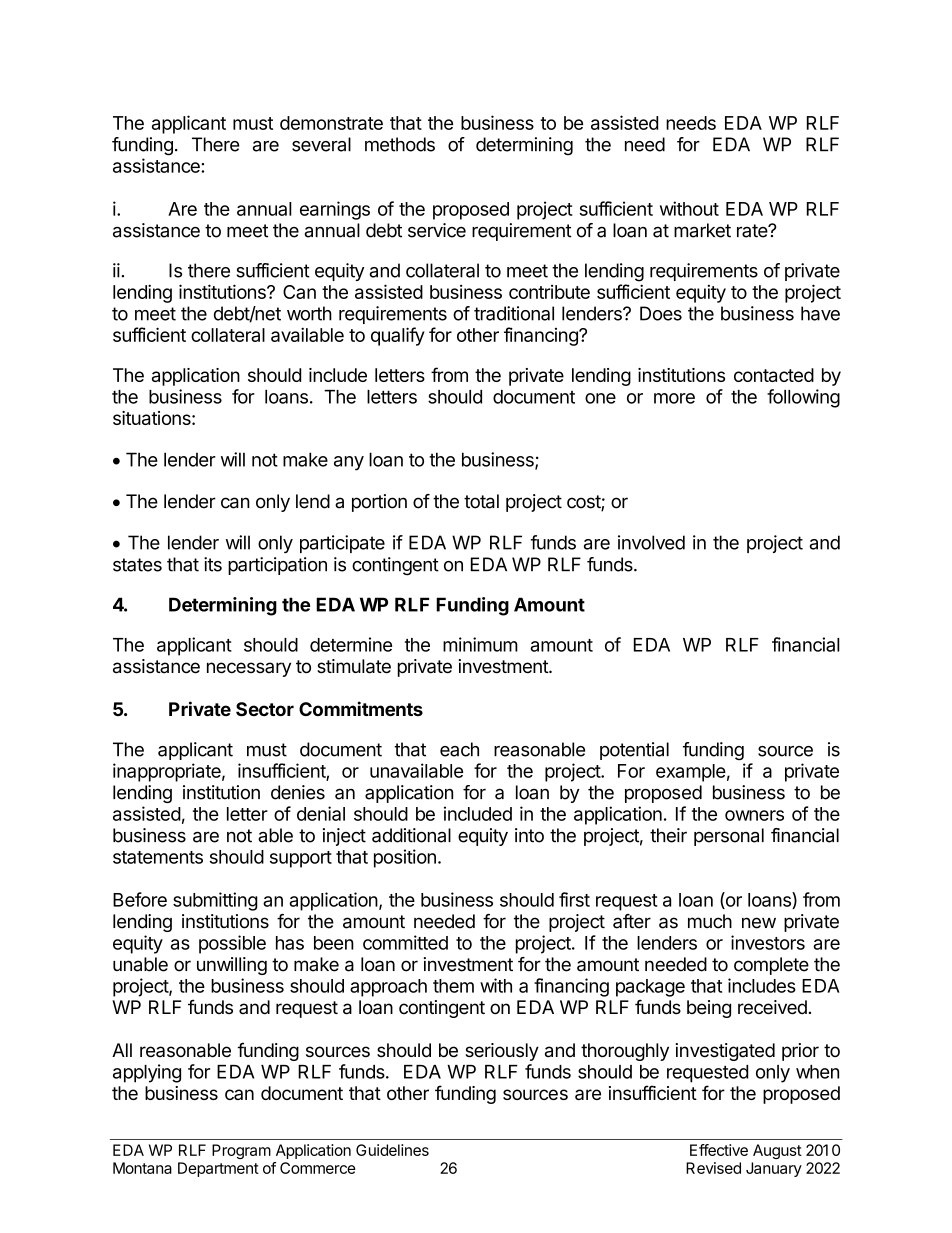  I want to click on Program, so click(241, 1151).
